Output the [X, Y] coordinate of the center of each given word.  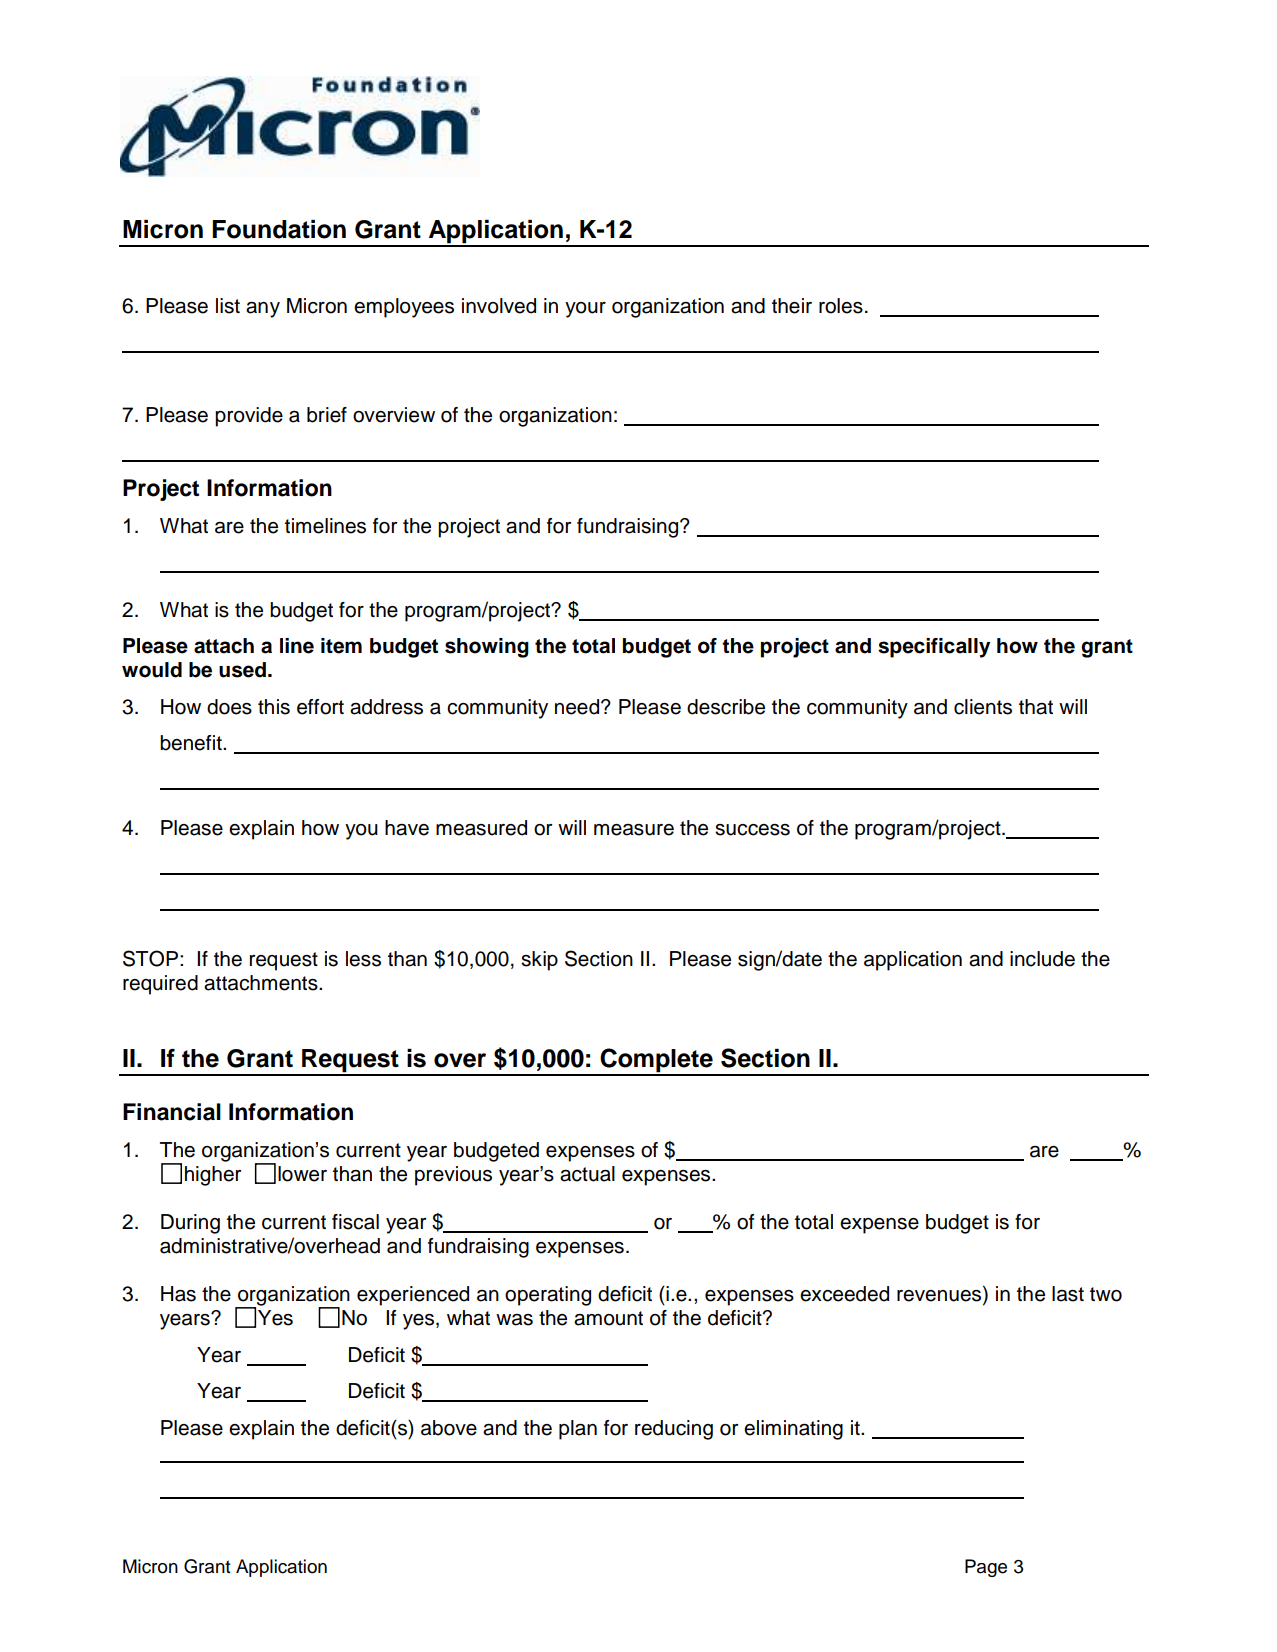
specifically [934, 648]
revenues [940, 1295]
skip [539, 961]
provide [249, 417]
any [263, 310]
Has [178, 1294]
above [449, 1428]
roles [841, 306]
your [585, 310]
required [160, 985]
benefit [192, 743]
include [1042, 959]
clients [983, 707]
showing [487, 648]
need [577, 707]
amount [608, 1318]
